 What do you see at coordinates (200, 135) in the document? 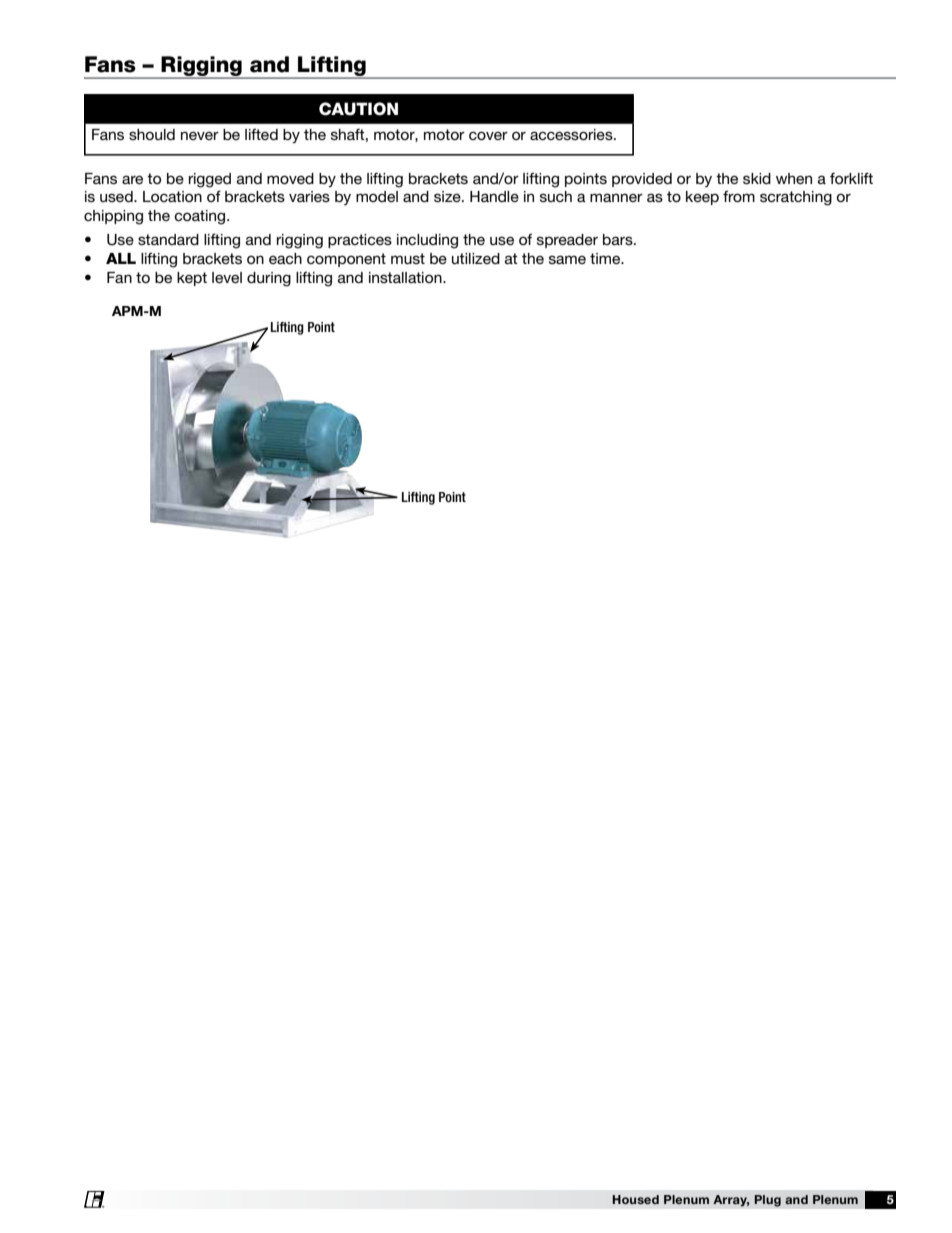
I see `never` at bounding box center [200, 135].
